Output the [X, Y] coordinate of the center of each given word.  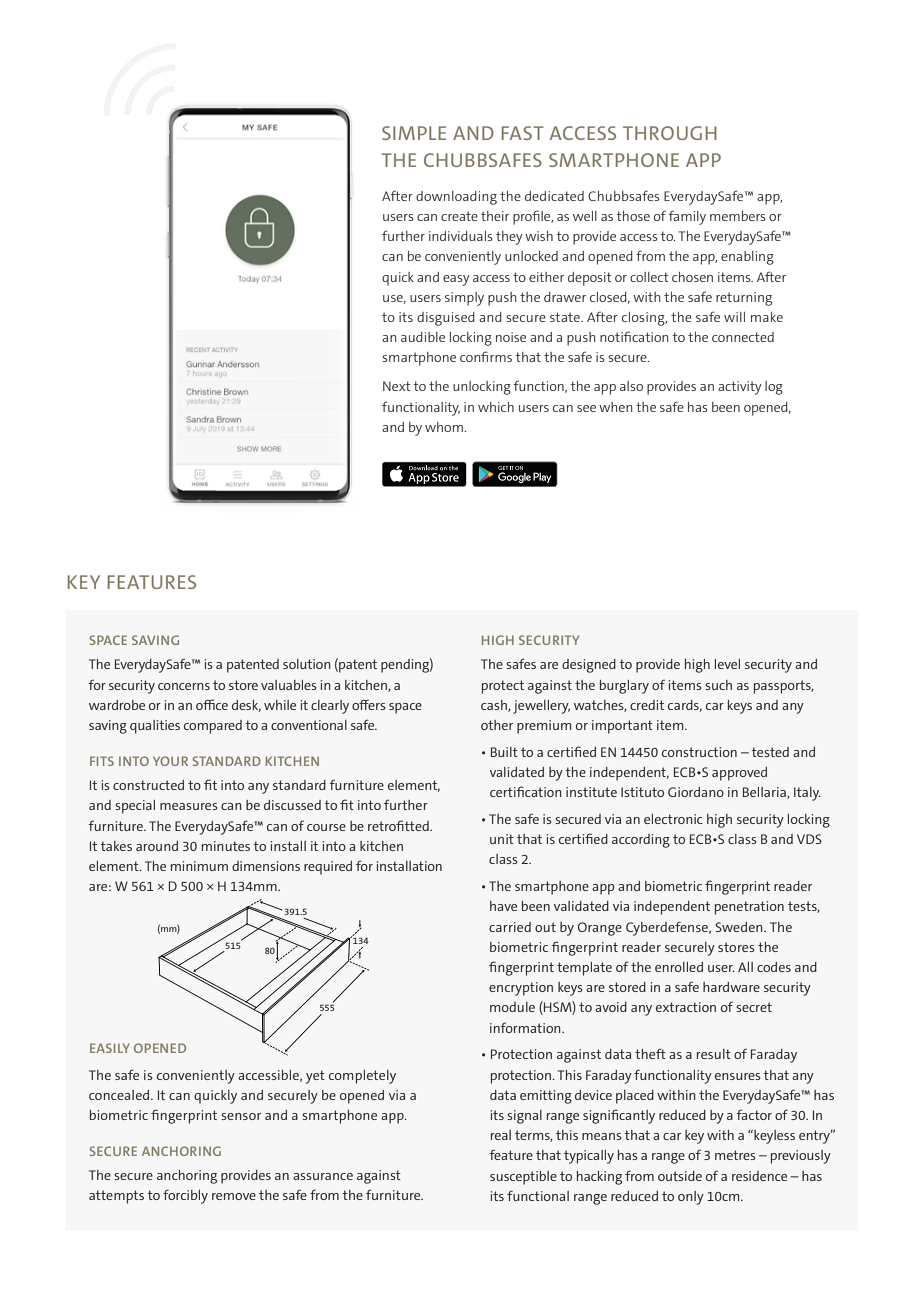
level [727, 664]
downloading [456, 198]
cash [495, 706]
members [738, 216]
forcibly [185, 1196]
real [501, 1135]
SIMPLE [414, 133]
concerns [184, 686]
